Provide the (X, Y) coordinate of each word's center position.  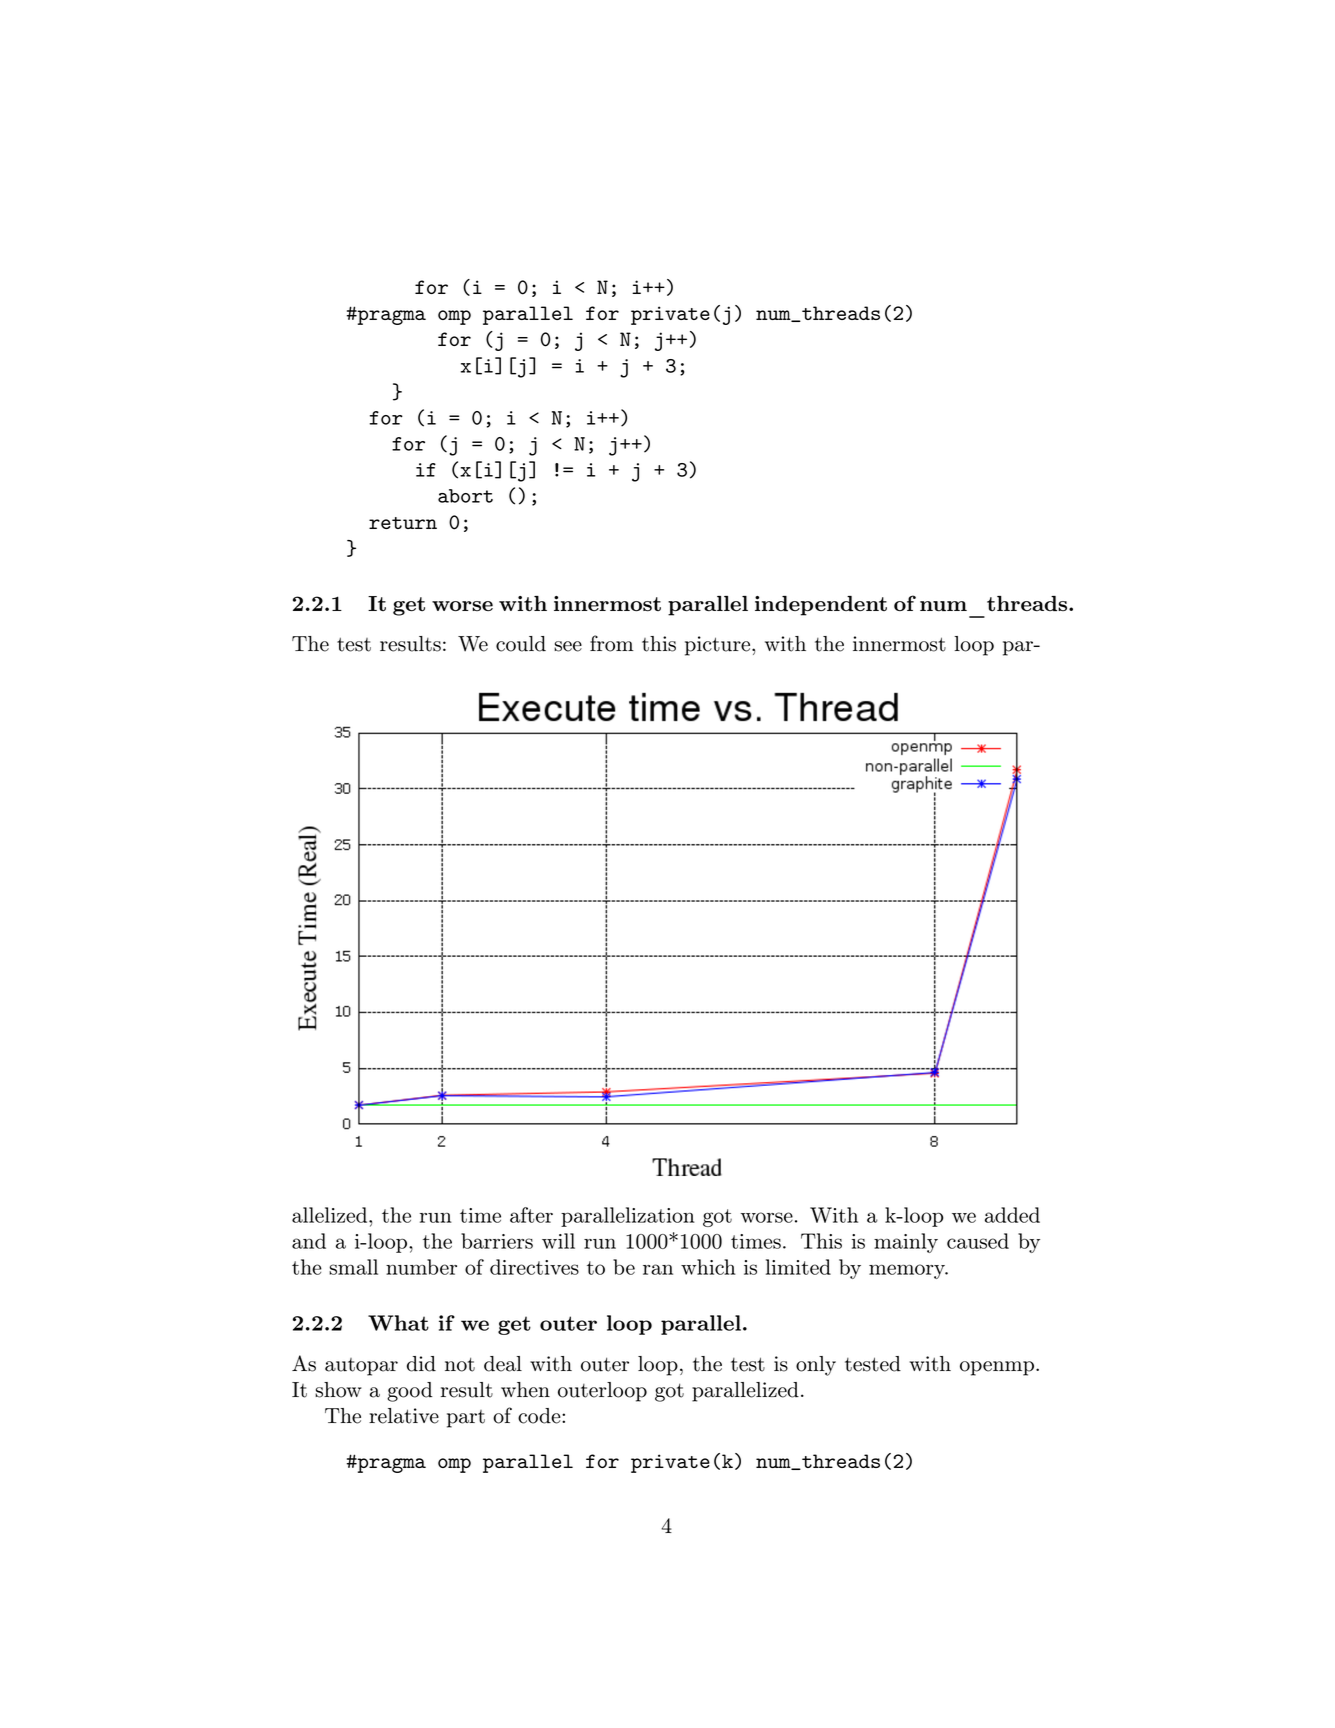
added (1012, 1215)
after (531, 1215)
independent (821, 606)
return (403, 523)
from (612, 643)
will (558, 1241)
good (410, 1392)
